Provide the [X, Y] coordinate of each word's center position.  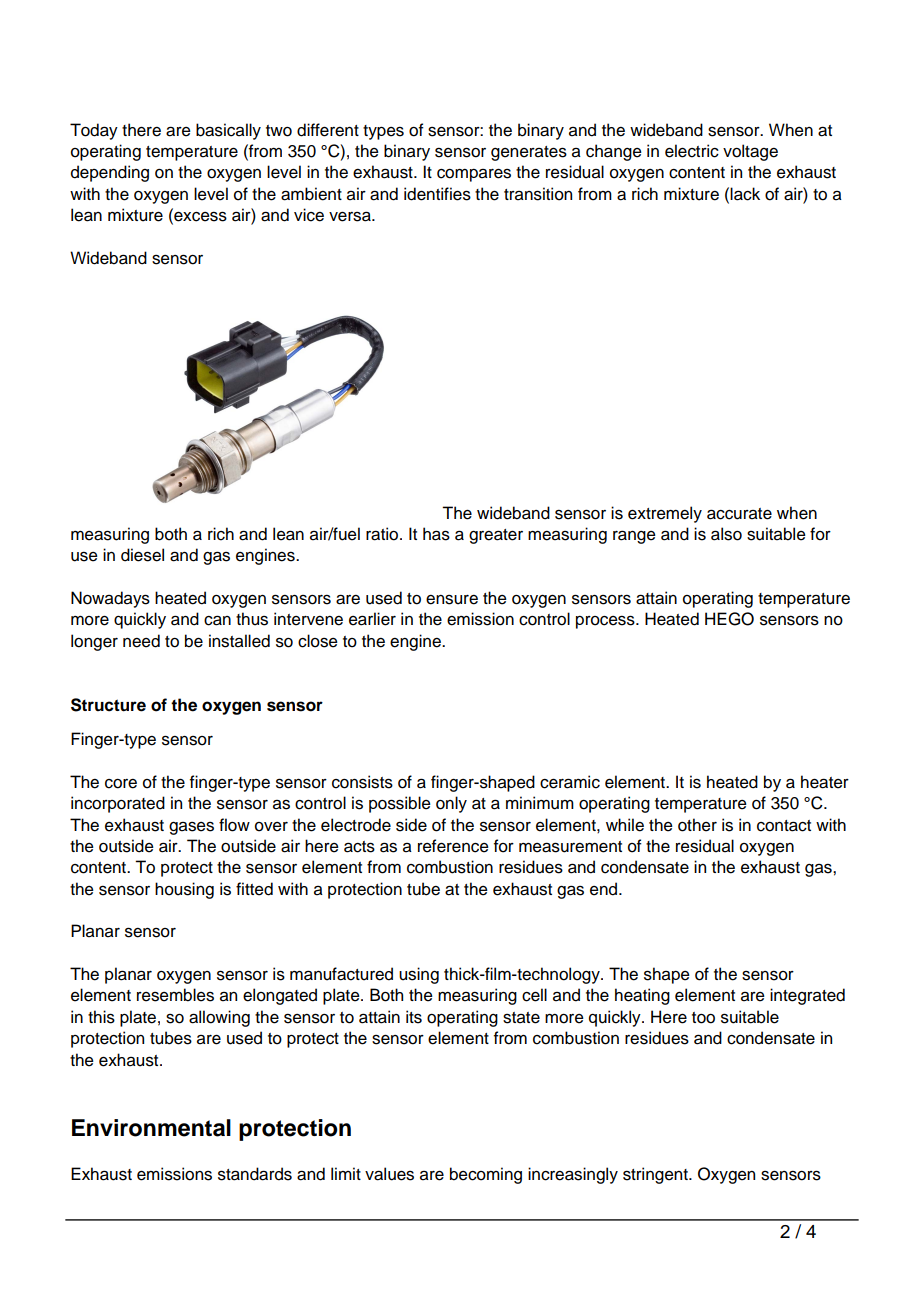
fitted [254, 889]
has [436, 534]
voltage [750, 152]
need [141, 641]
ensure [452, 600]
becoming [486, 1175]
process [606, 622]
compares [474, 175]
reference [453, 846]
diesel [142, 555]
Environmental [151, 1128]
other [697, 825]
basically [228, 131]
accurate [739, 514]
